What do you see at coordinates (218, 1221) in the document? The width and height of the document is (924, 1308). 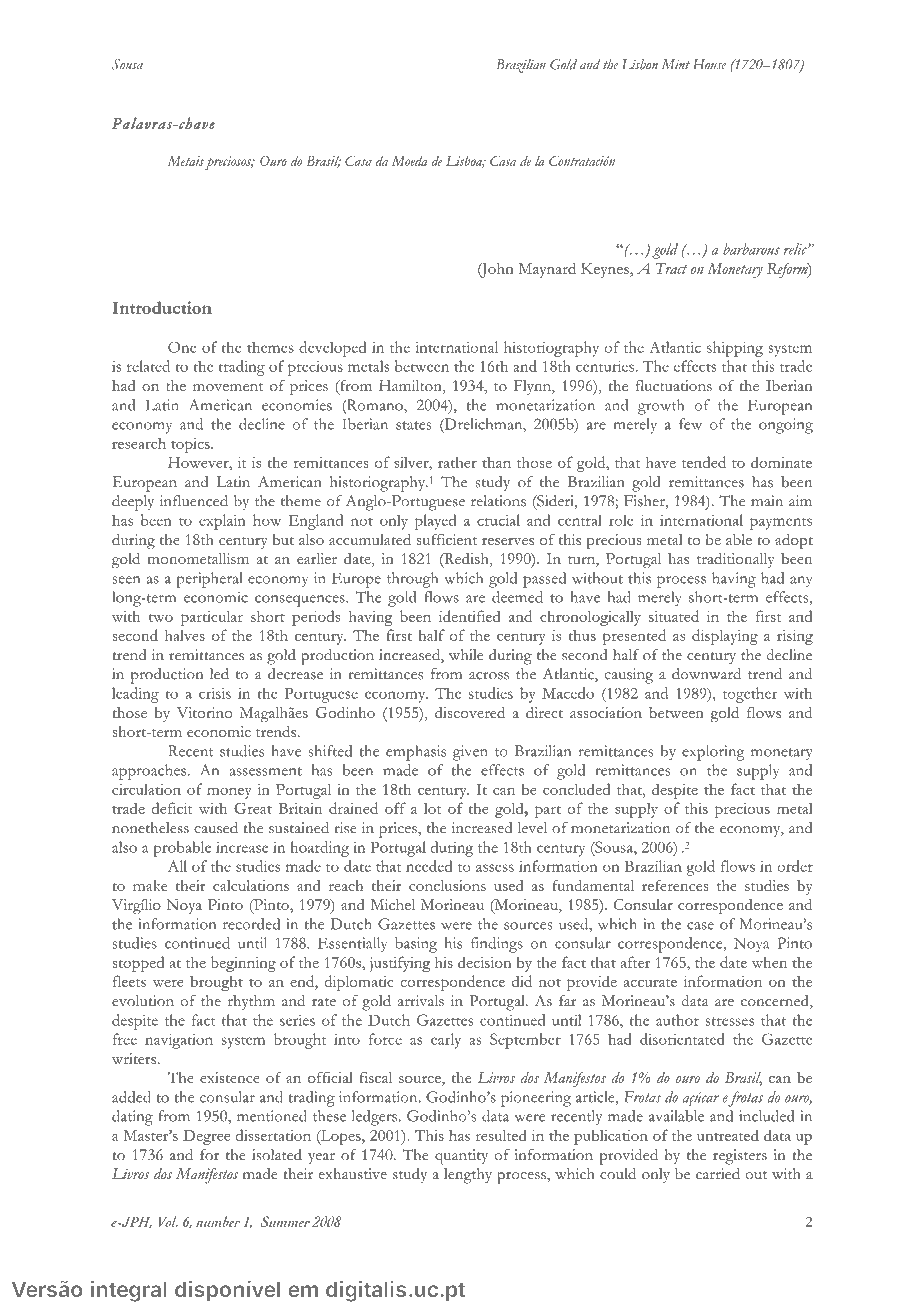 I see `number` at bounding box center [218, 1221].
